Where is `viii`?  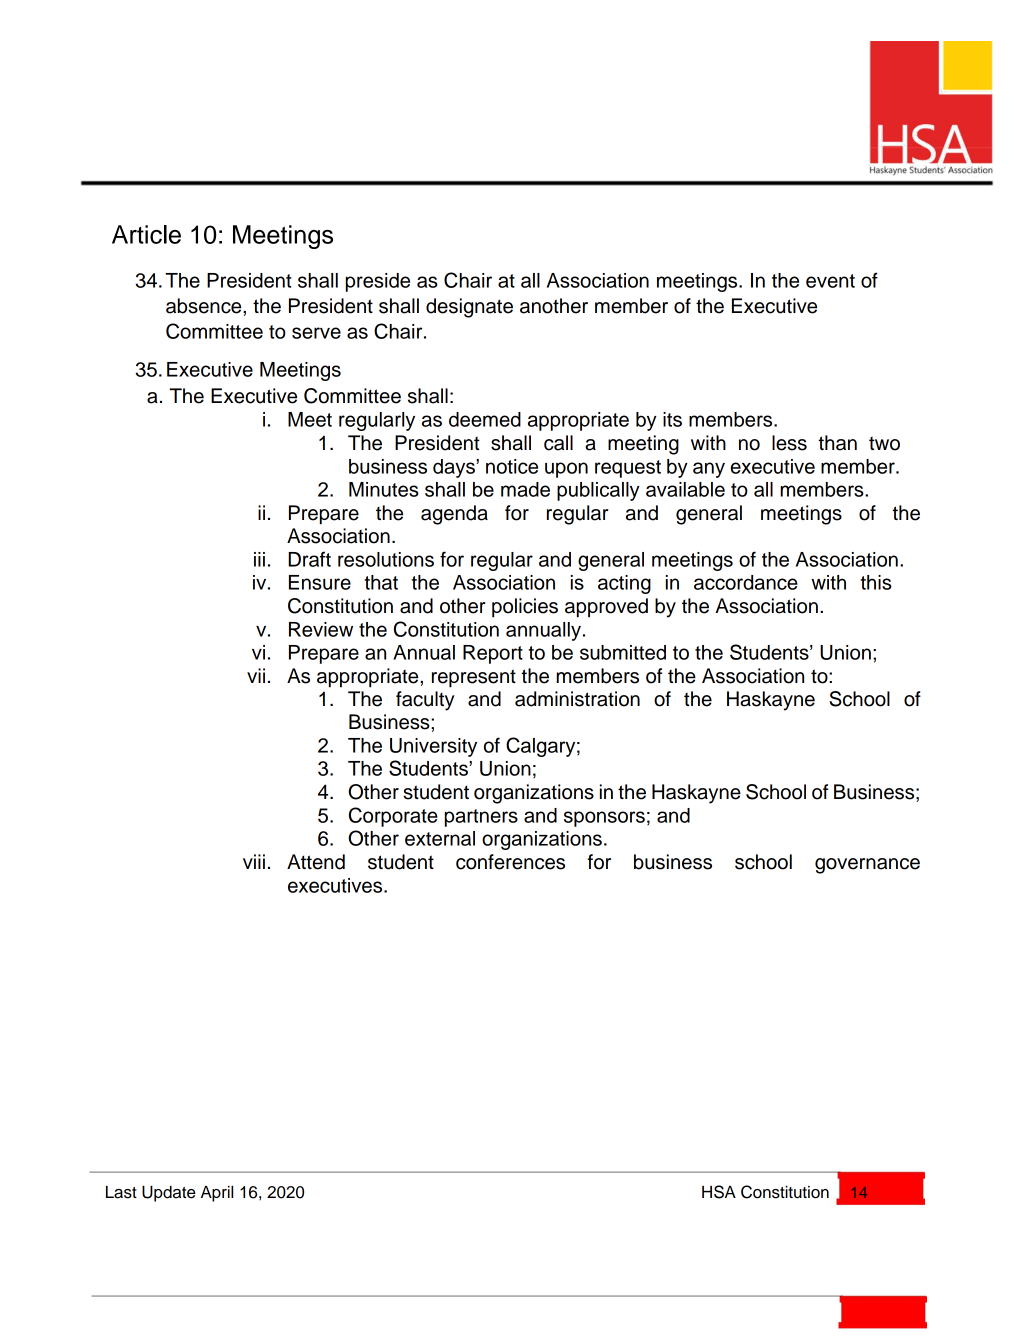
viii is located at coordinates (254, 861).
